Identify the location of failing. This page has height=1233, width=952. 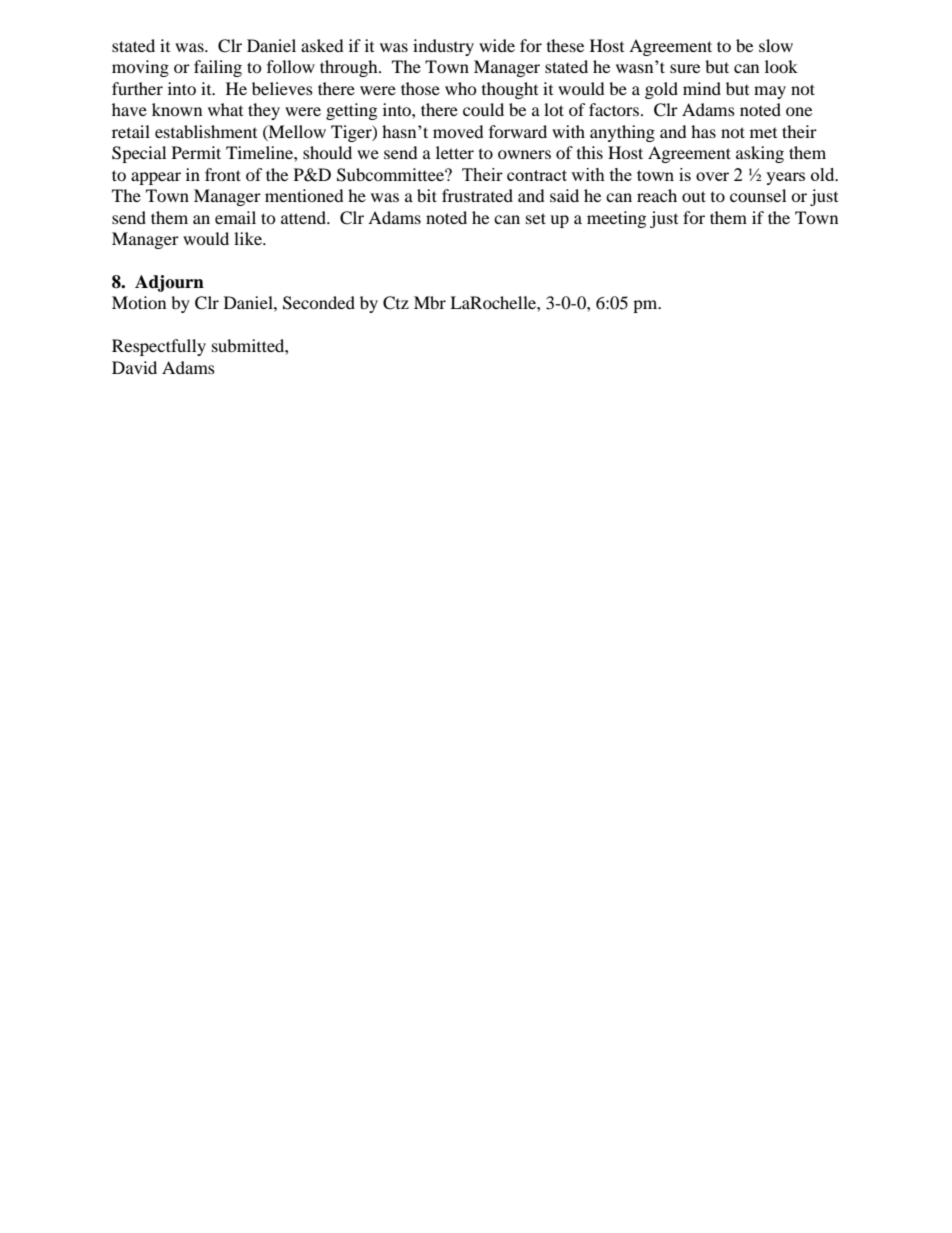
(218, 68).
